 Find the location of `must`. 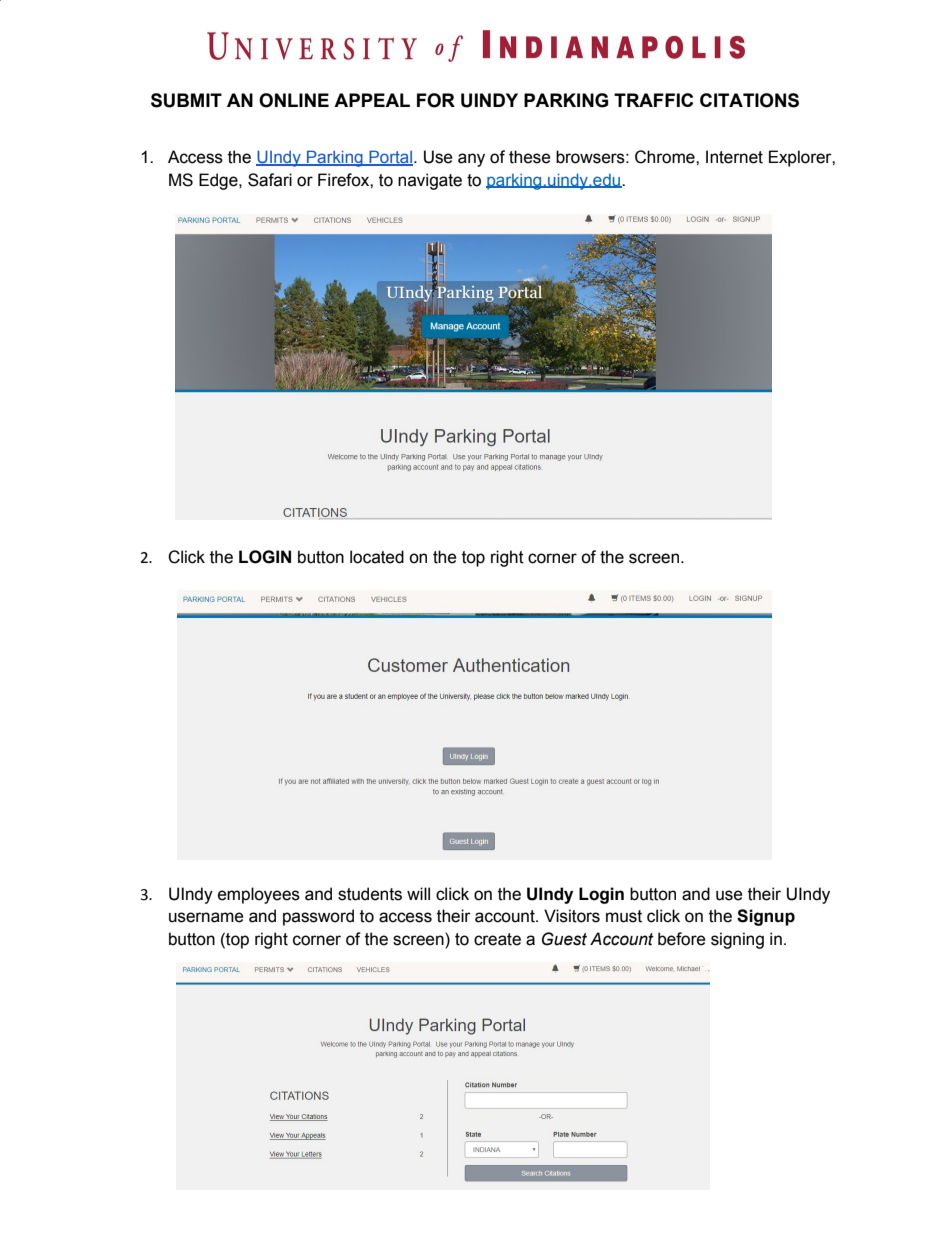

must is located at coordinates (624, 916).
